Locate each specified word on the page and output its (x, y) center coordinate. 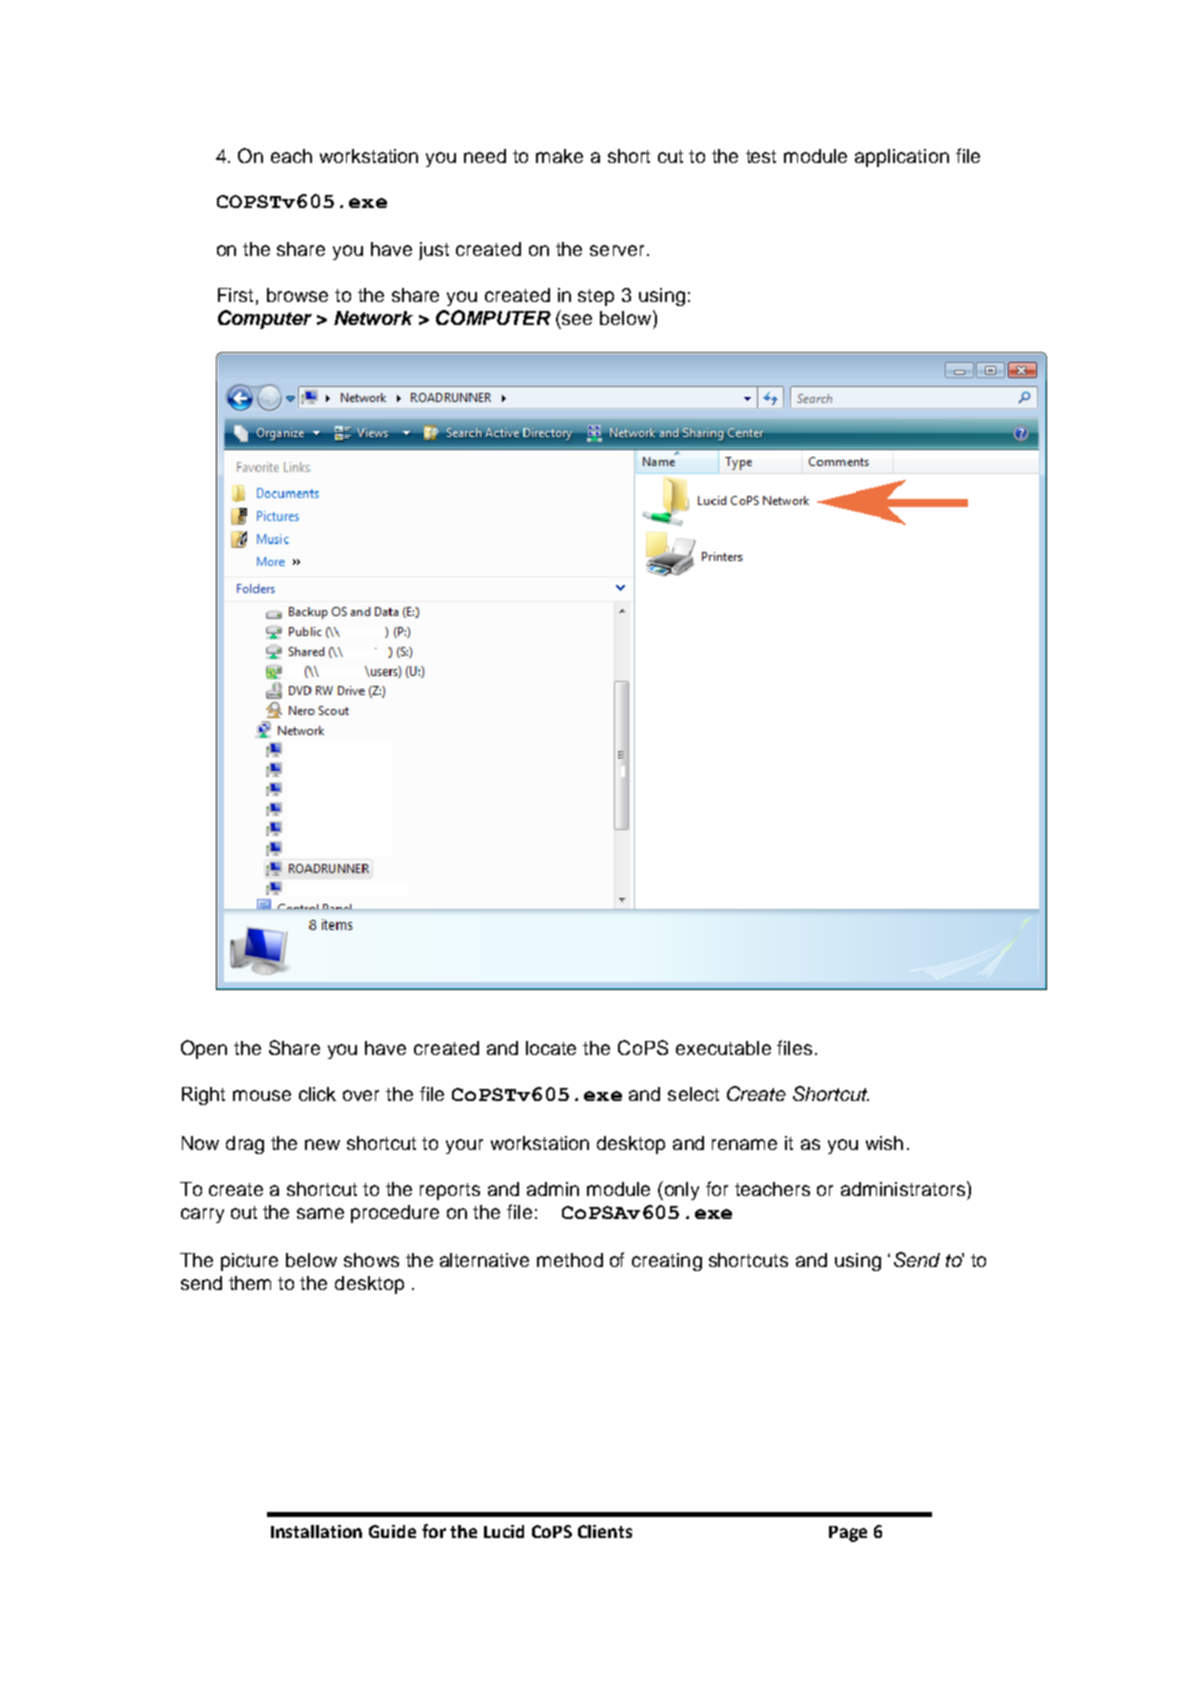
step (596, 297)
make (559, 156)
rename (744, 1144)
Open (204, 1049)
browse (297, 295)
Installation (316, 1531)
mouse (262, 1095)
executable (723, 1048)
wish (884, 1143)
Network (373, 318)
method (570, 1260)
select (693, 1094)
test (761, 156)
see (577, 319)
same (320, 1213)
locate (551, 1048)
